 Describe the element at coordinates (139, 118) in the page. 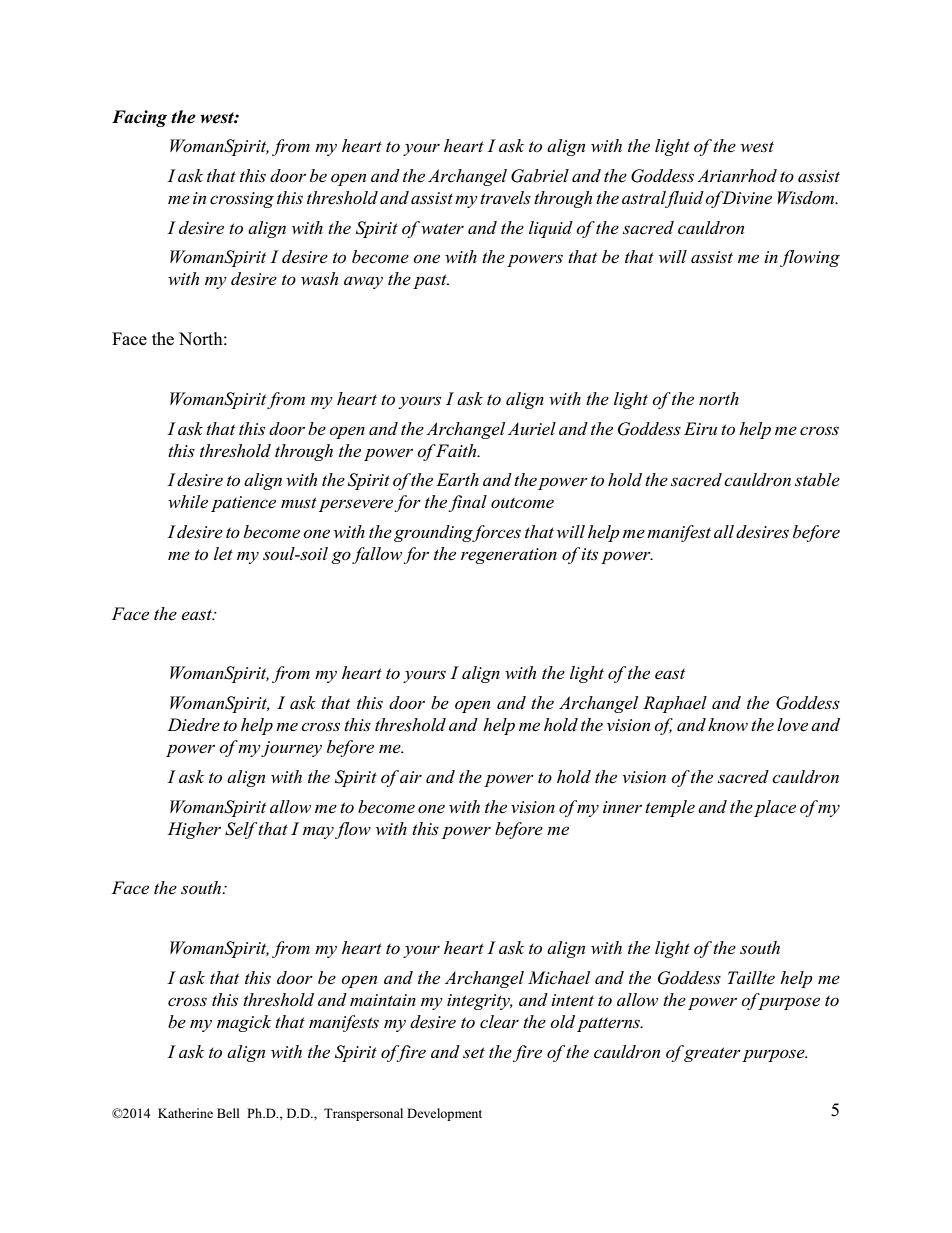

I see `Facing` at that location.
